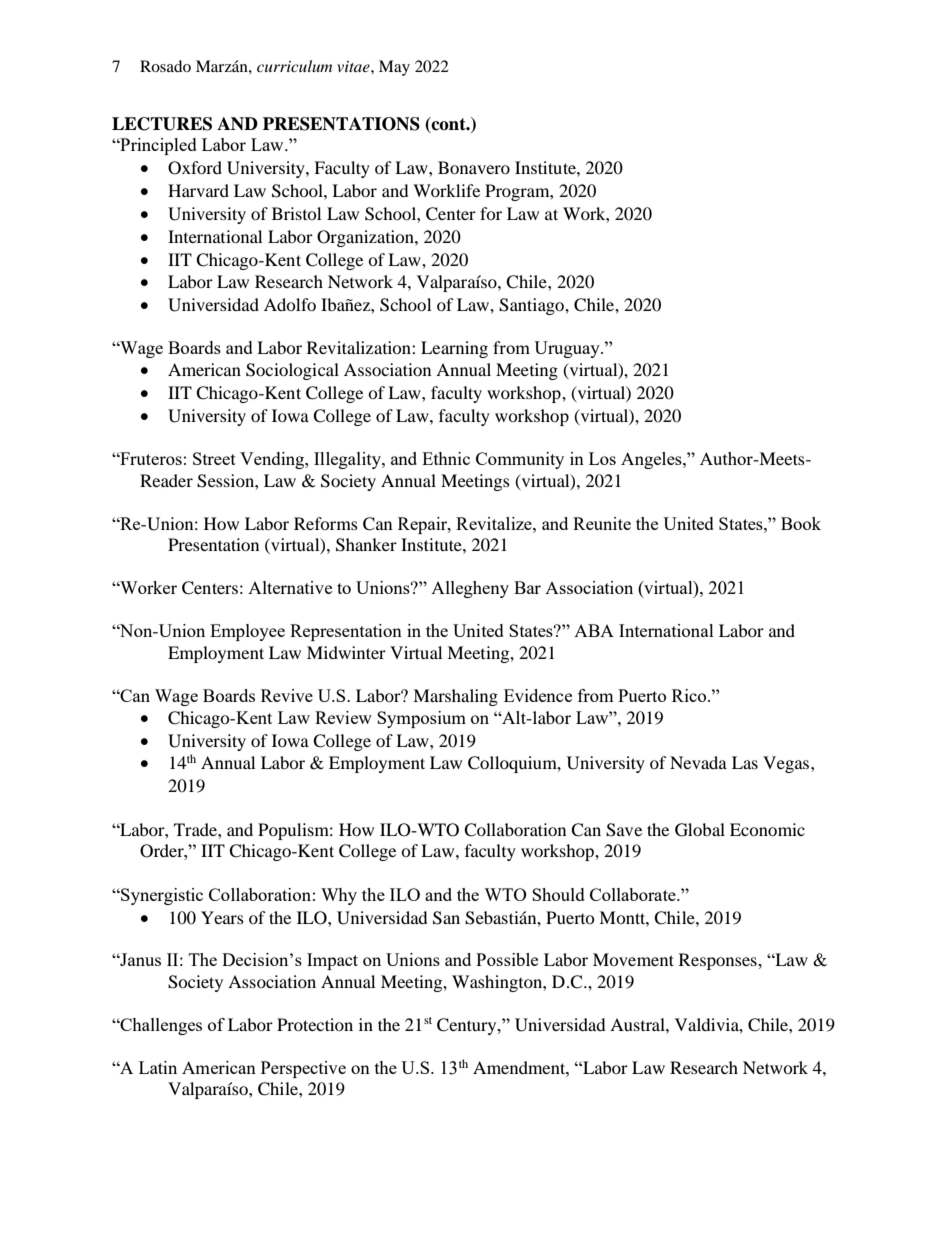 This page has height=1233, width=952. I want to click on Perspective, so click(303, 1069).
